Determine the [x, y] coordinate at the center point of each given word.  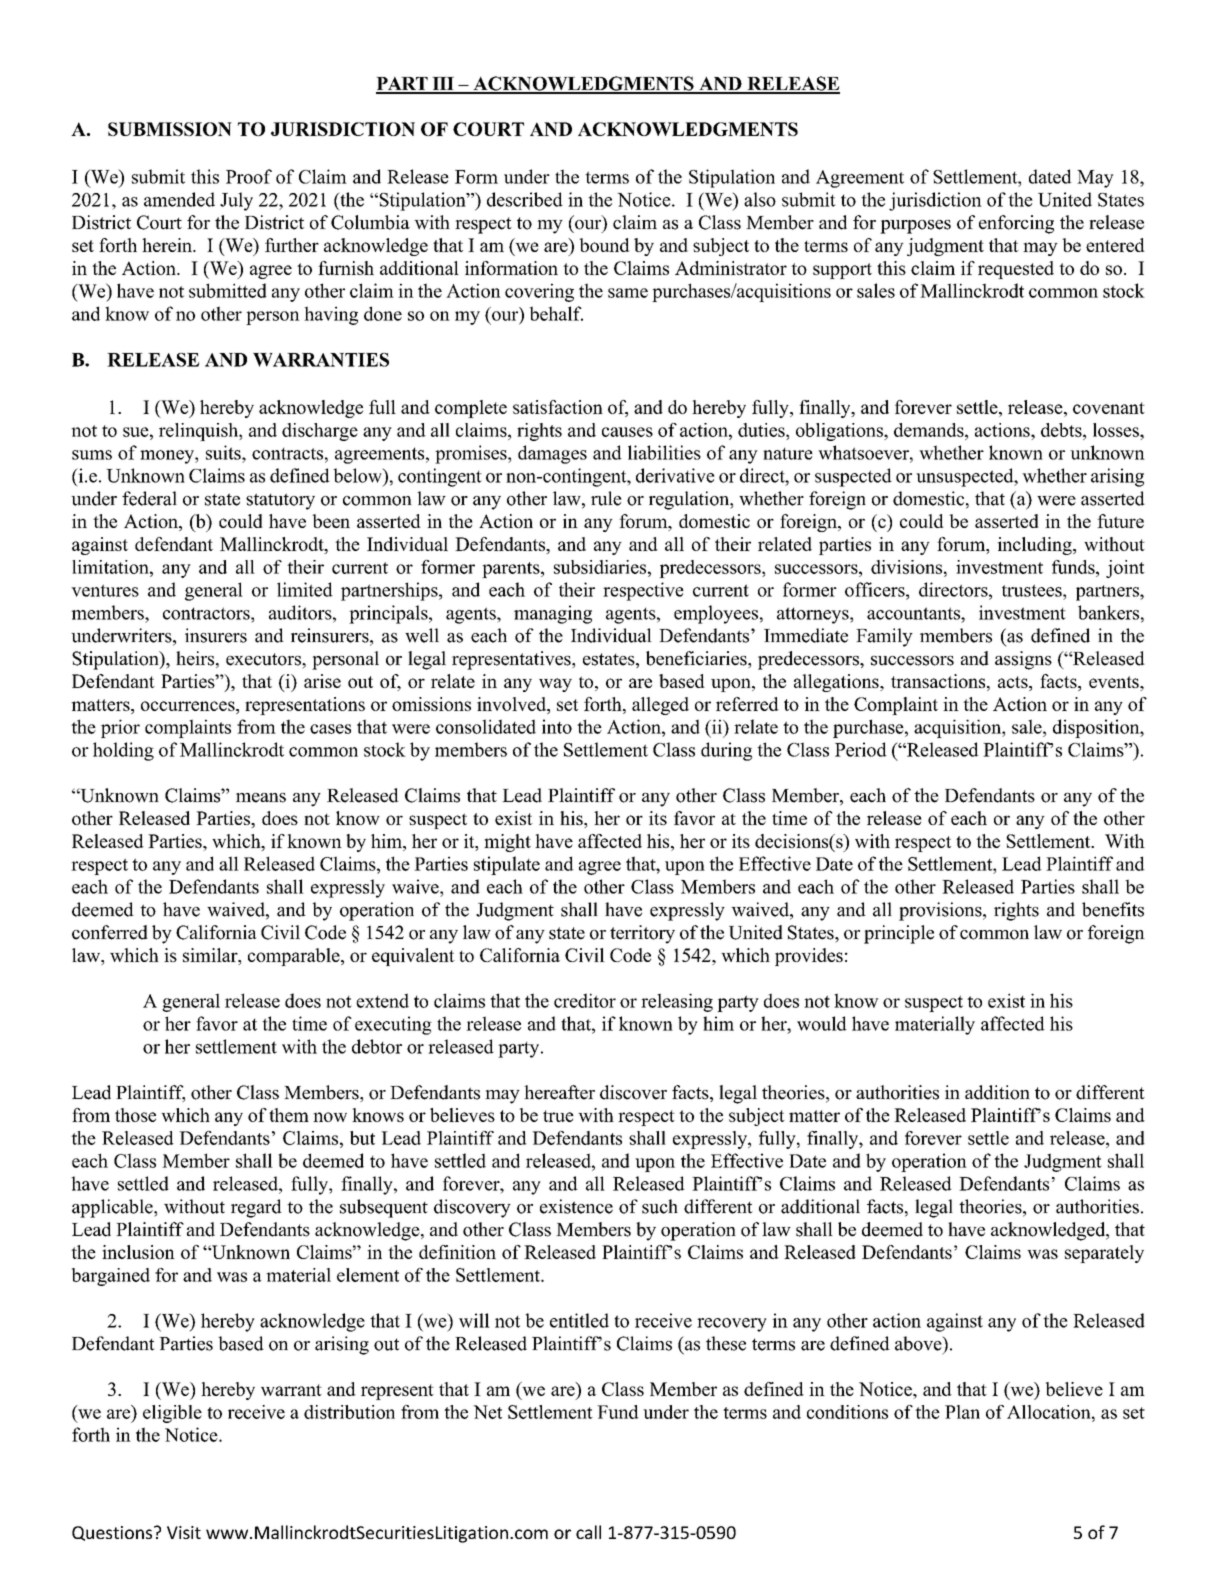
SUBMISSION [170, 129]
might [507, 843]
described [525, 199]
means [261, 798]
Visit [184, 1532]
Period [861, 749]
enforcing [1016, 224]
